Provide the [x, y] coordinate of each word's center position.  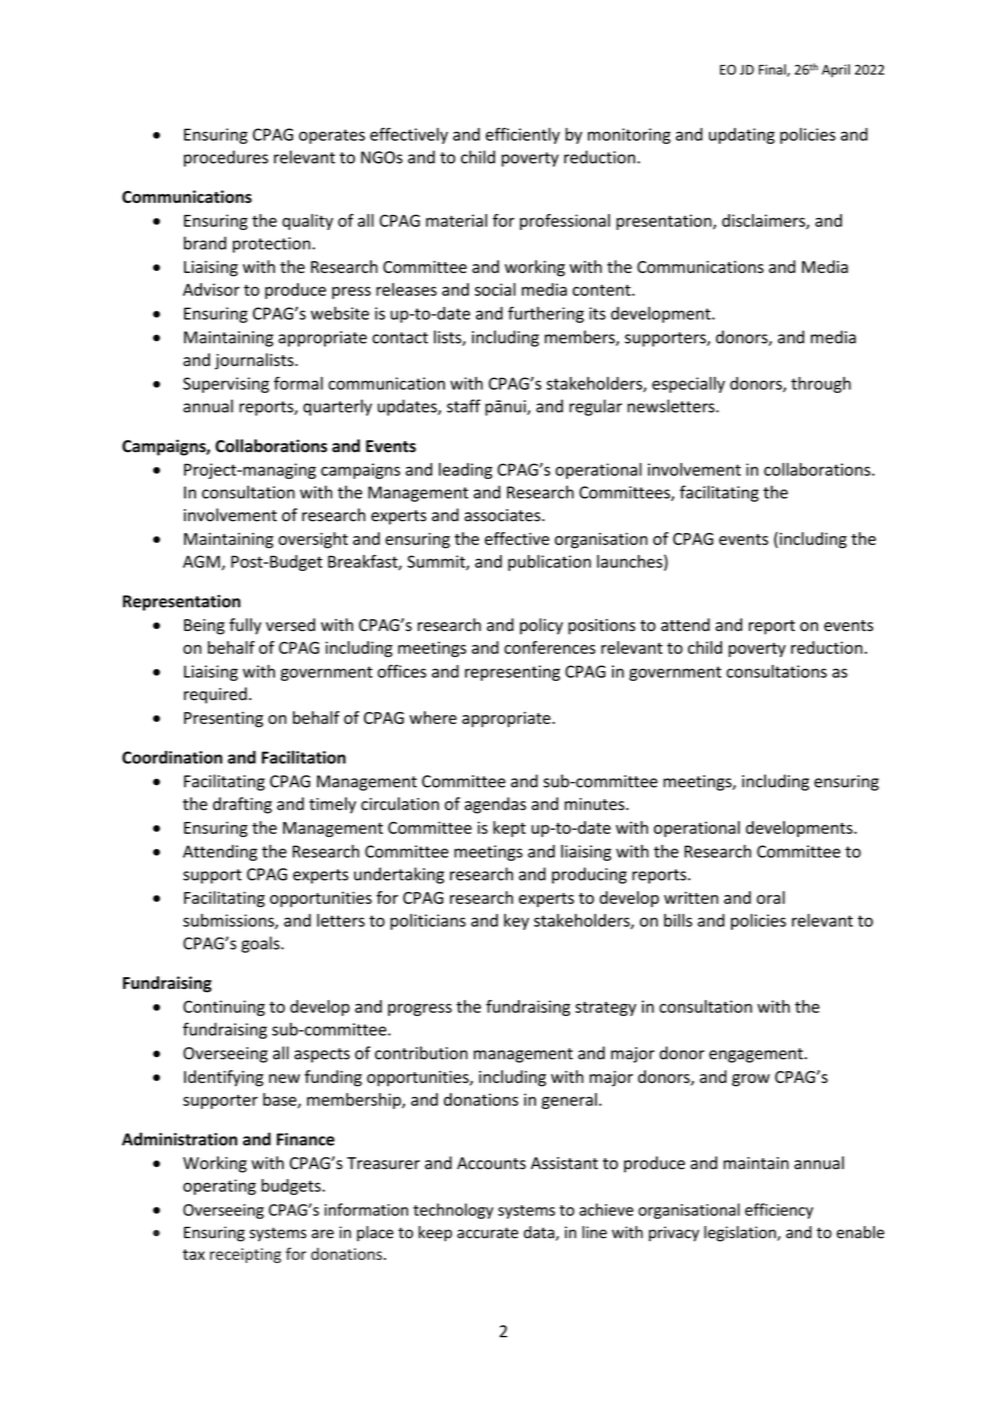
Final [773, 70]
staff [464, 406]
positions [601, 627]
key [516, 922]
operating [219, 1187]
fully [245, 626]
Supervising [226, 385]
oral [771, 897]
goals [261, 944]
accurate [487, 1233]
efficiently [523, 135]
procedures [226, 158]
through [821, 385]
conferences [550, 647]
